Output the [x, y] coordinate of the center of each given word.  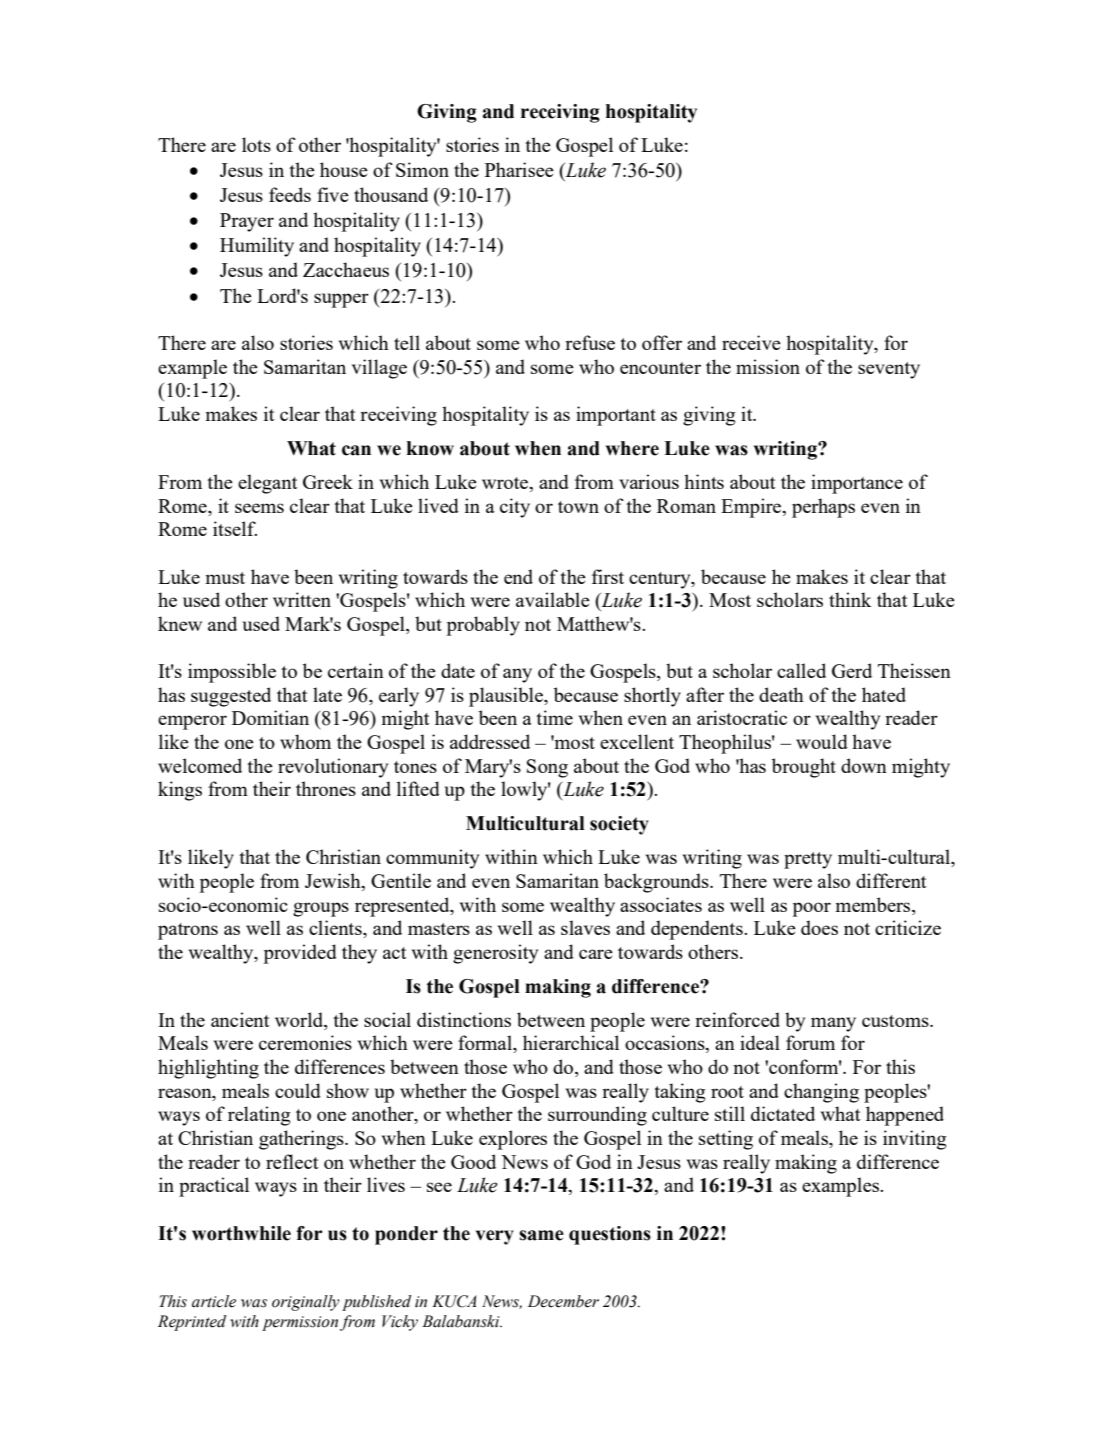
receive [751, 342]
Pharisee [519, 169]
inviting [914, 1140]
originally [306, 1303]
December [563, 1301]
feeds [290, 194]
